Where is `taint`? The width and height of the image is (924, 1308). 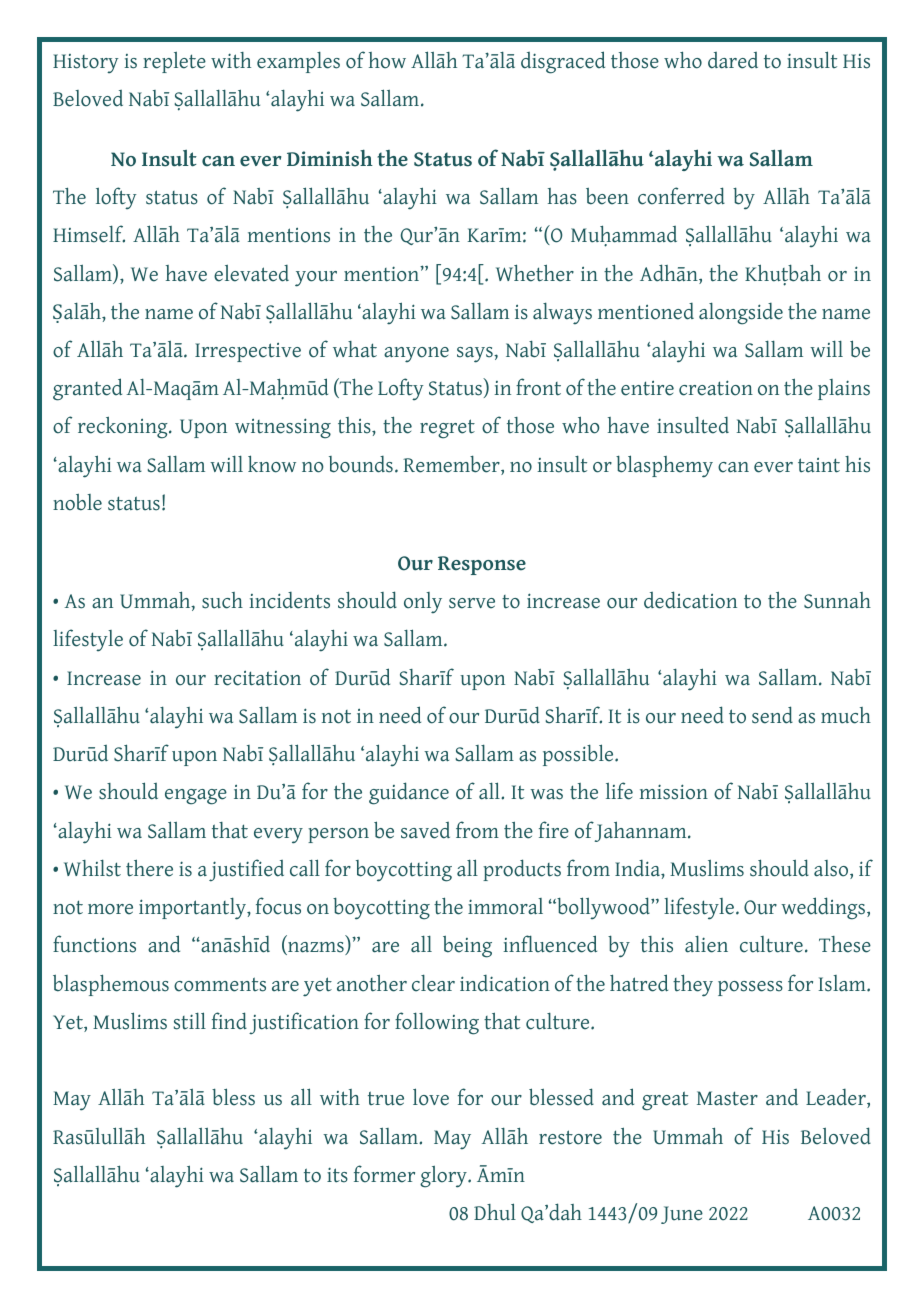
taint is located at coordinates (819, 465).
